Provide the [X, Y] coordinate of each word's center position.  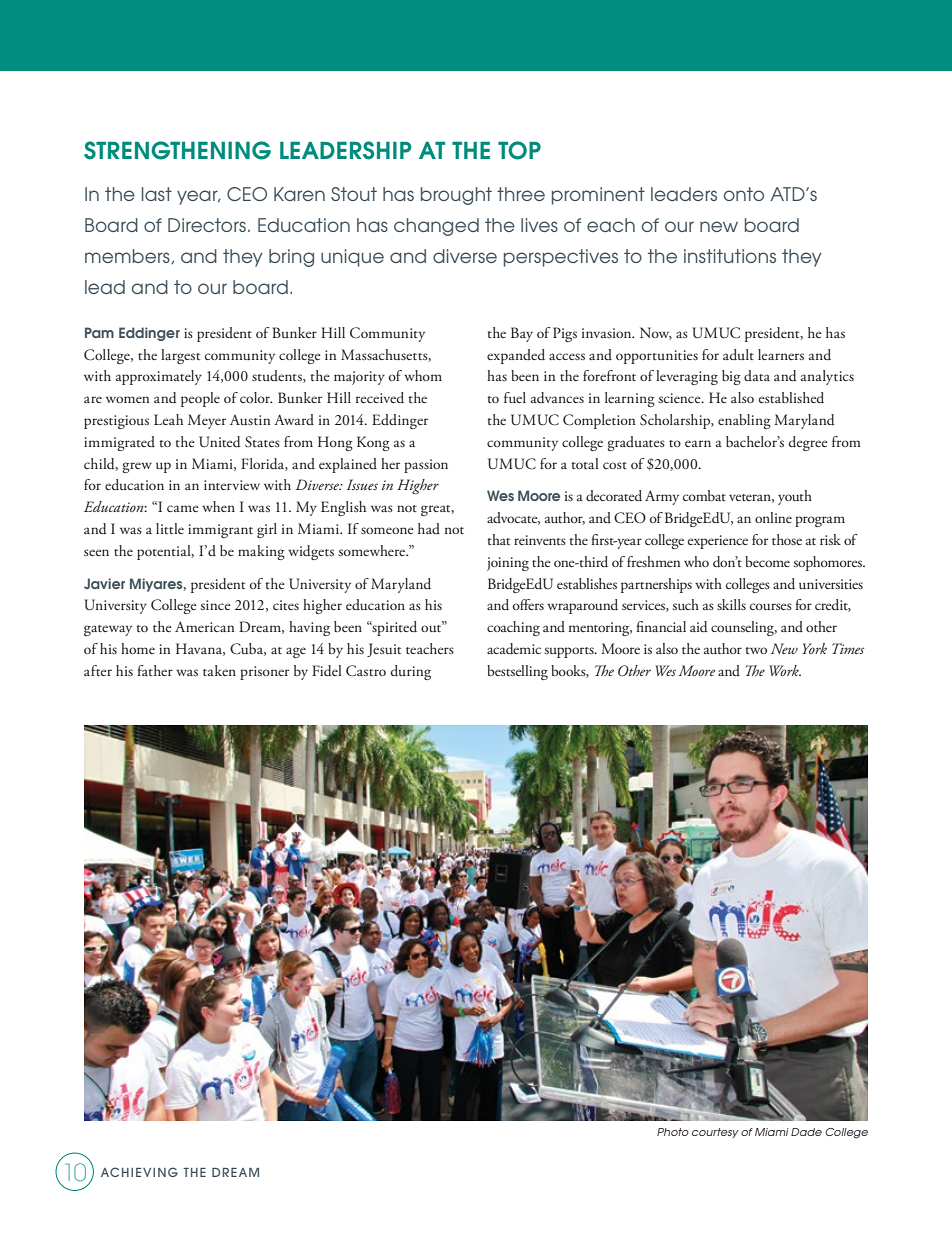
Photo [673, 1132]
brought [456, 196]
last [157, 194]
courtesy [715, 1133]
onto [744, 194]
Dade [806, 1132]
